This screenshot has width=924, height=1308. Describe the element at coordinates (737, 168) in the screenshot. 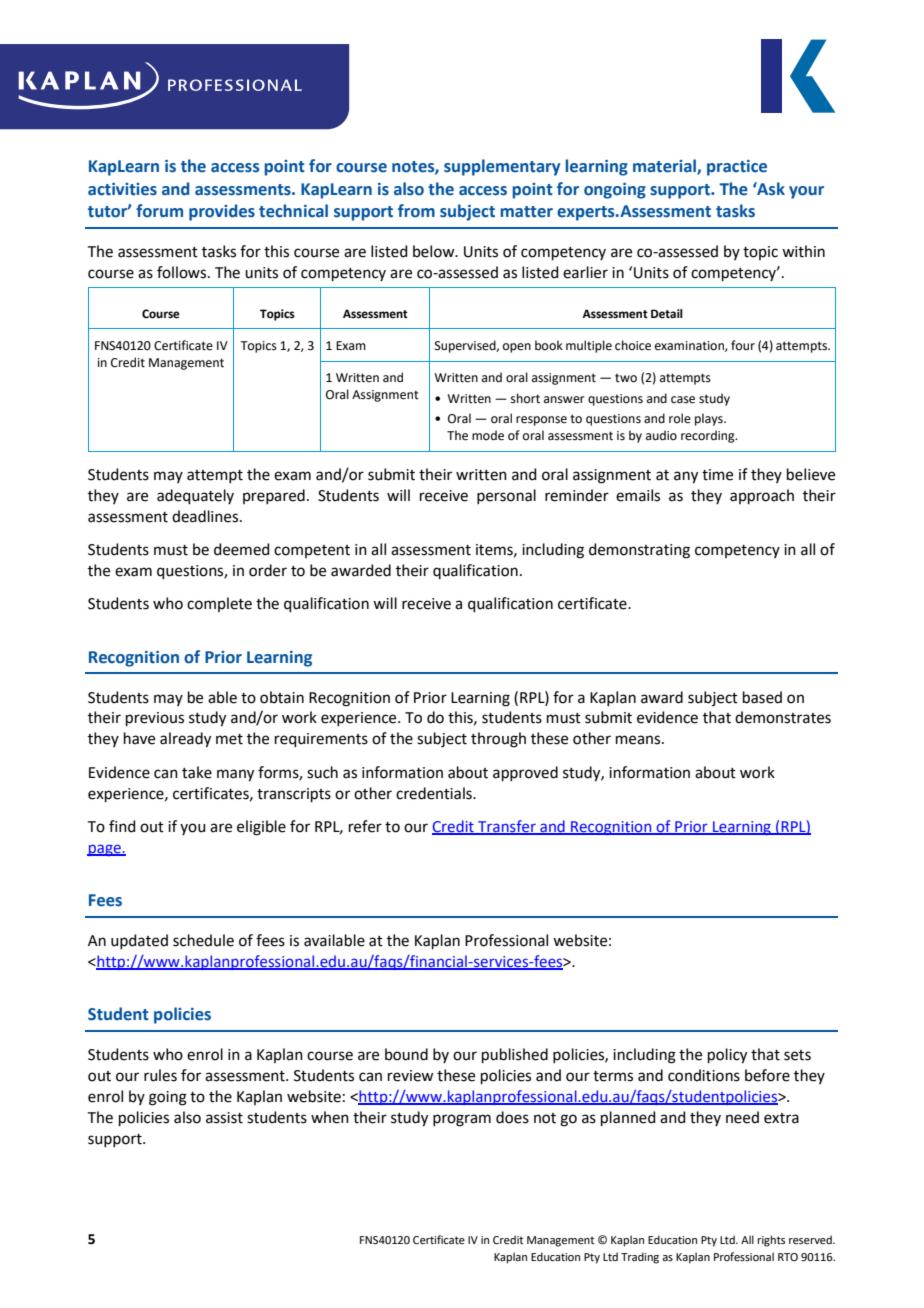

I see `practice` at that location.
